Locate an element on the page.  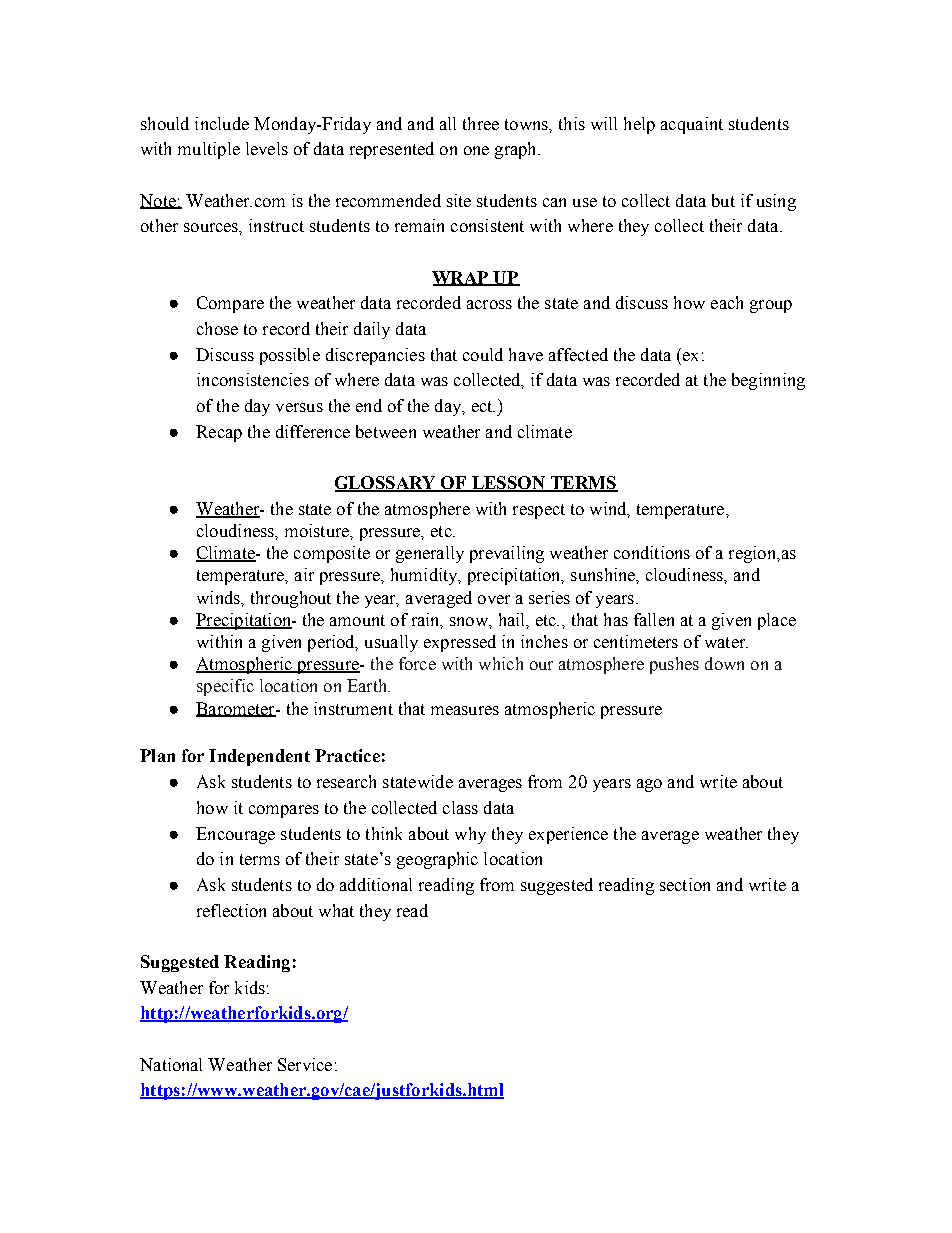
beginning is located at coordinates (768, 381).
